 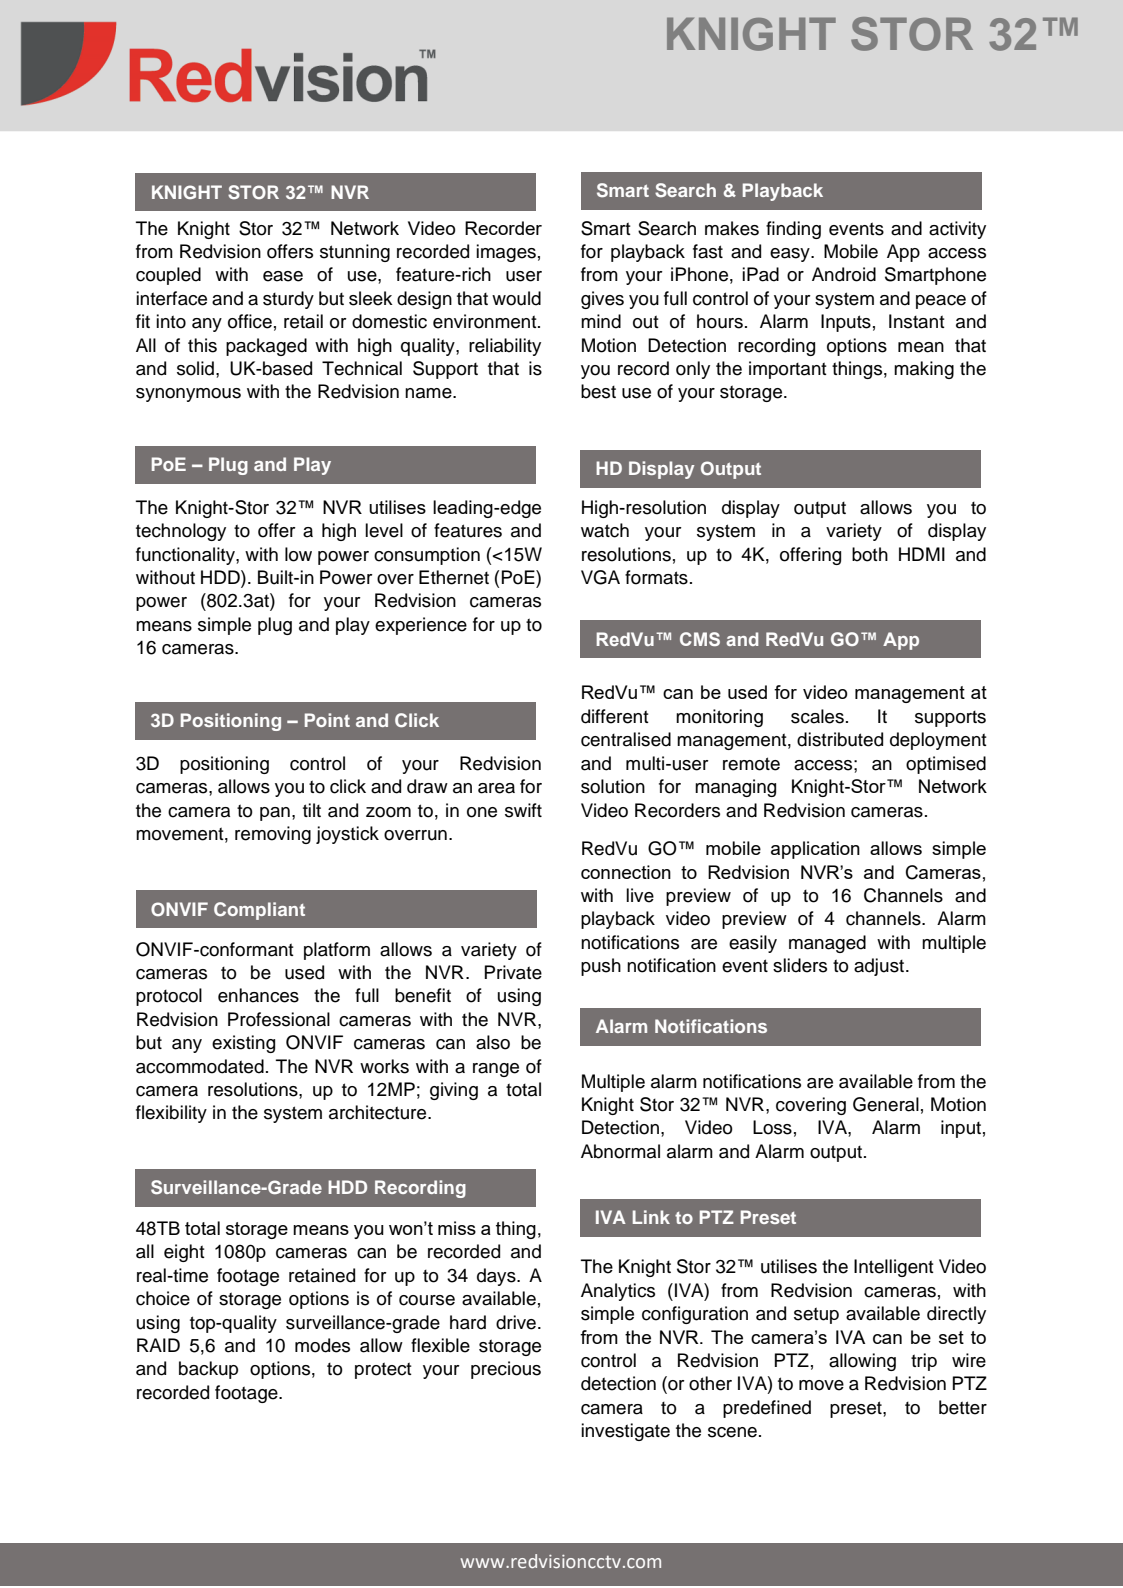 I want to click on backup, so click(x=208, y=1370).
